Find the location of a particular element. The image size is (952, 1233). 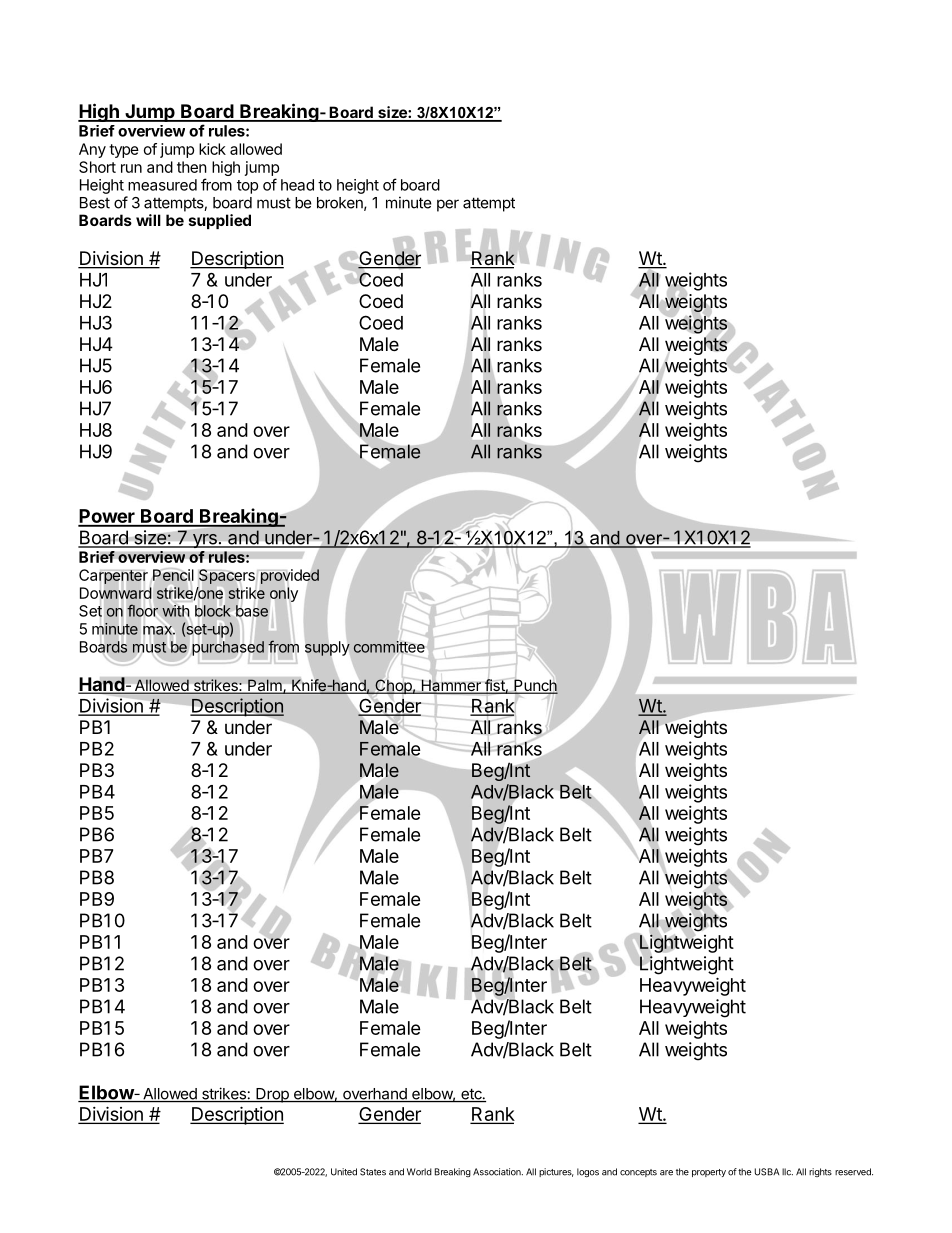

only is located at coordinates (284, 594).
